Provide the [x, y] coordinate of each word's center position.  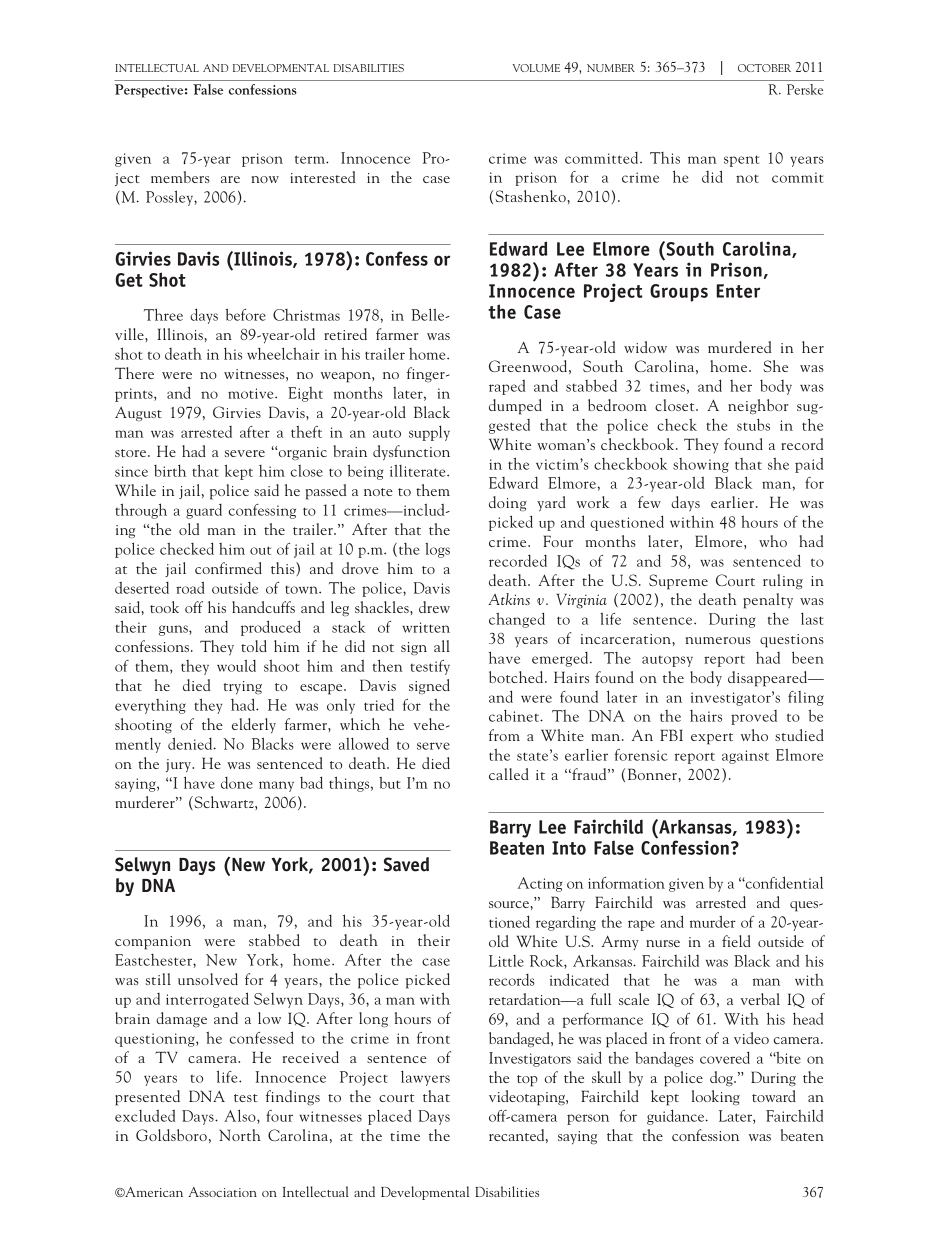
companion [153, 943]
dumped [515, 407]
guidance [677, 1117]
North [240, 1135]
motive [252, 393]
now [265, 179]
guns [174, 630]
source [510, 904]
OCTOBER [764, 68]
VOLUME [536, 68]
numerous [718, 640]
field [736, 941]
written [426, 627]
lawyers [425, 1078]
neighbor [758, 407]
